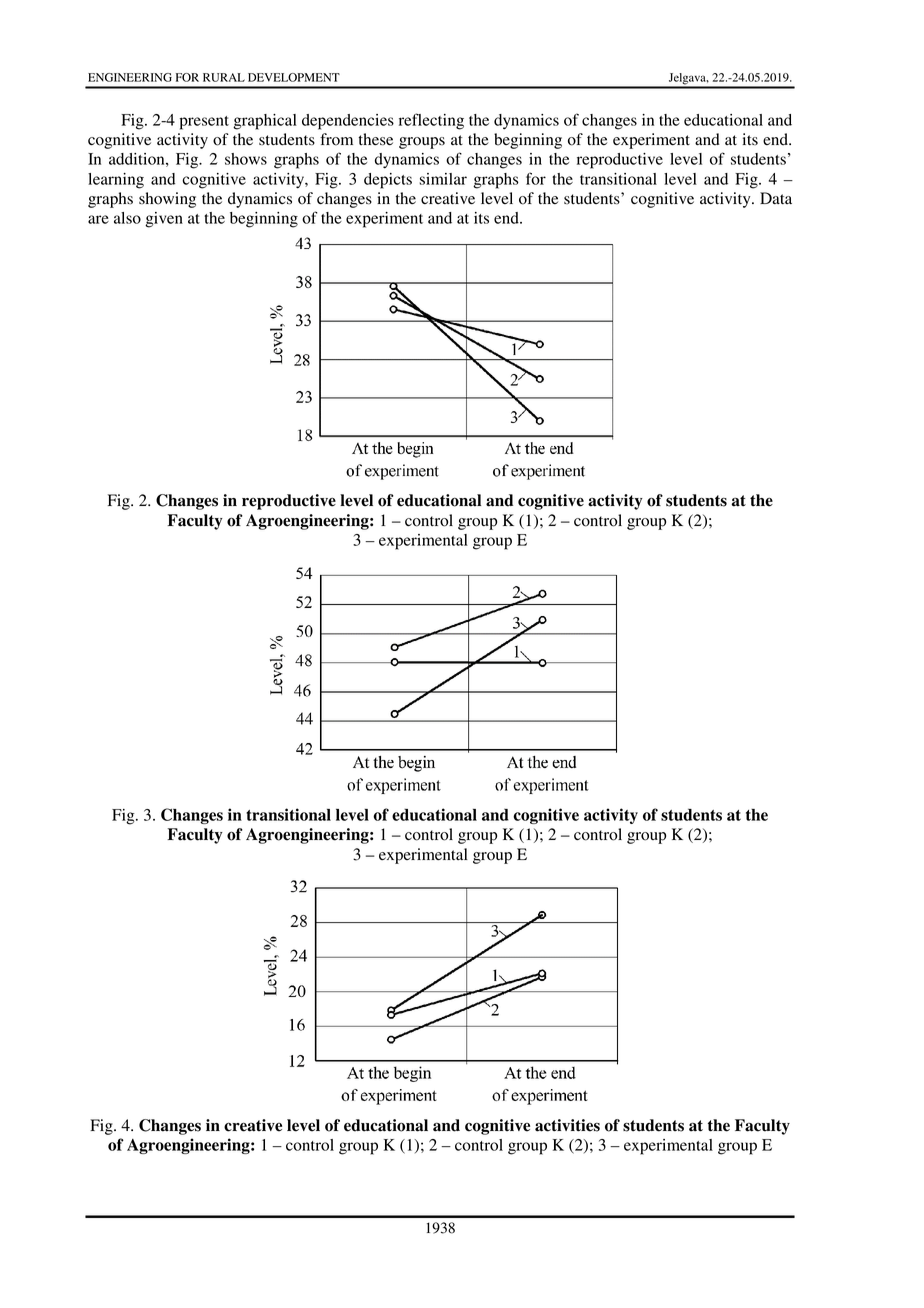 This screenshot has height=1308, width=924. What do you see at coordinates (98, 219) in the screenshot?
I see `are` at bounding box center [98, 219].
